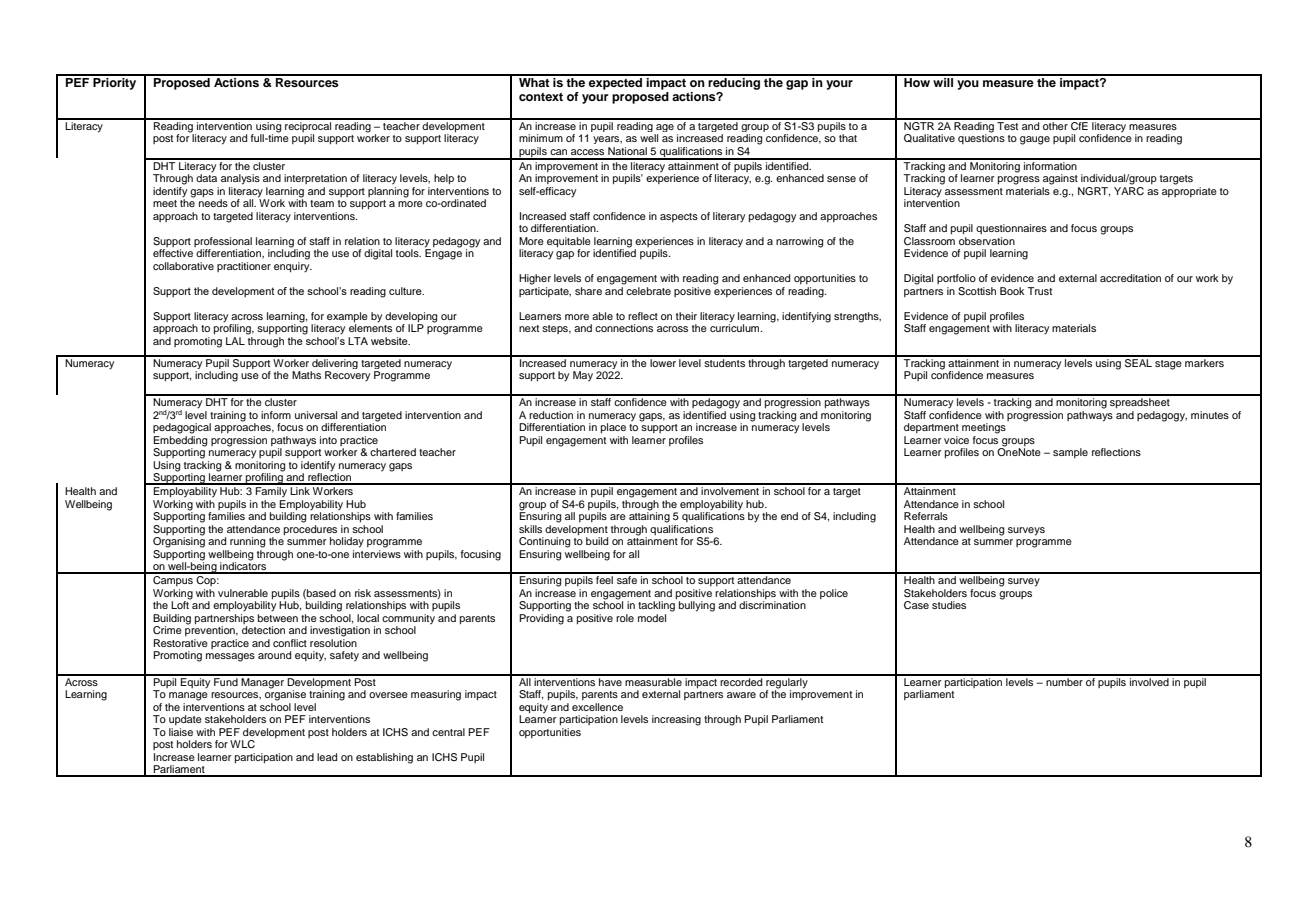 This screenshot has width=1308, height=924. I want to click on questionnaires, so click(1011, 229).
